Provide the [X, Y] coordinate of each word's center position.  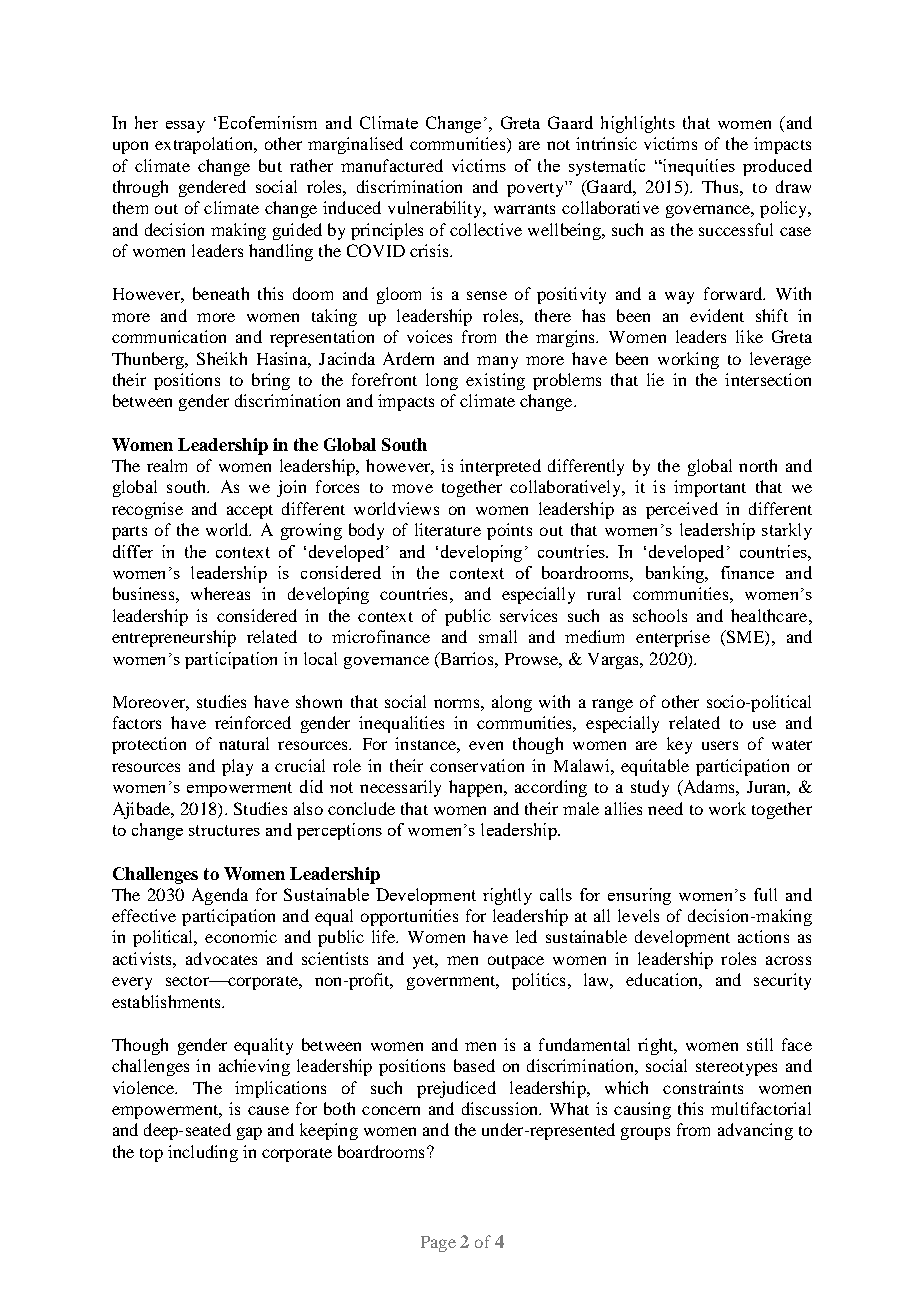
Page [438, 1244]
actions [763, 936]
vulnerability [436, 209]
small [498, 636]
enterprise [673, 638]
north [758, 465]
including [203, 1153]
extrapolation [205, 145]
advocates [221, 958]
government [452, 983]
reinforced [253, 722]
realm [167, 465]
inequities [698, 167]
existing [495, 381]
